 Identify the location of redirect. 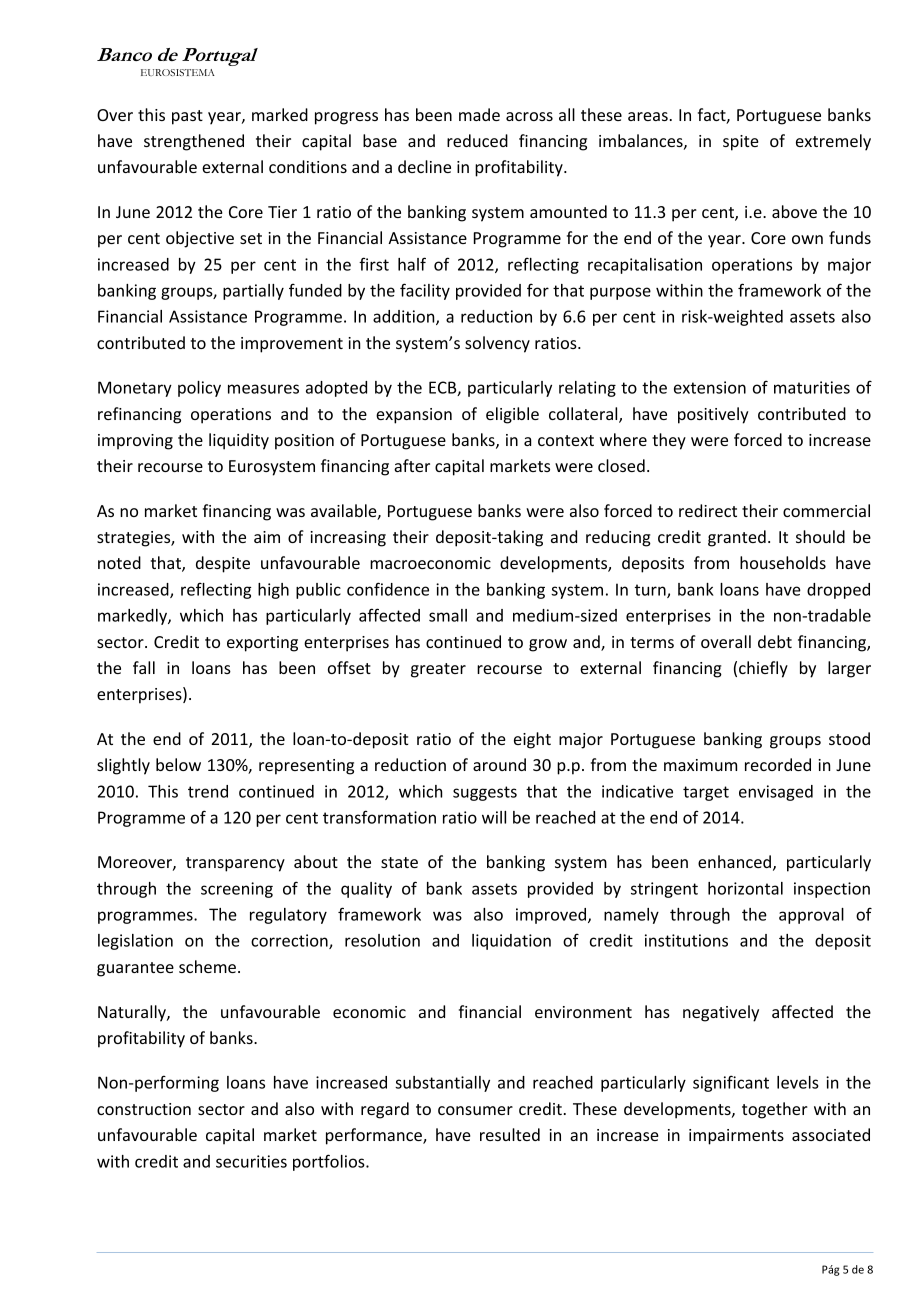
(708, 510).
